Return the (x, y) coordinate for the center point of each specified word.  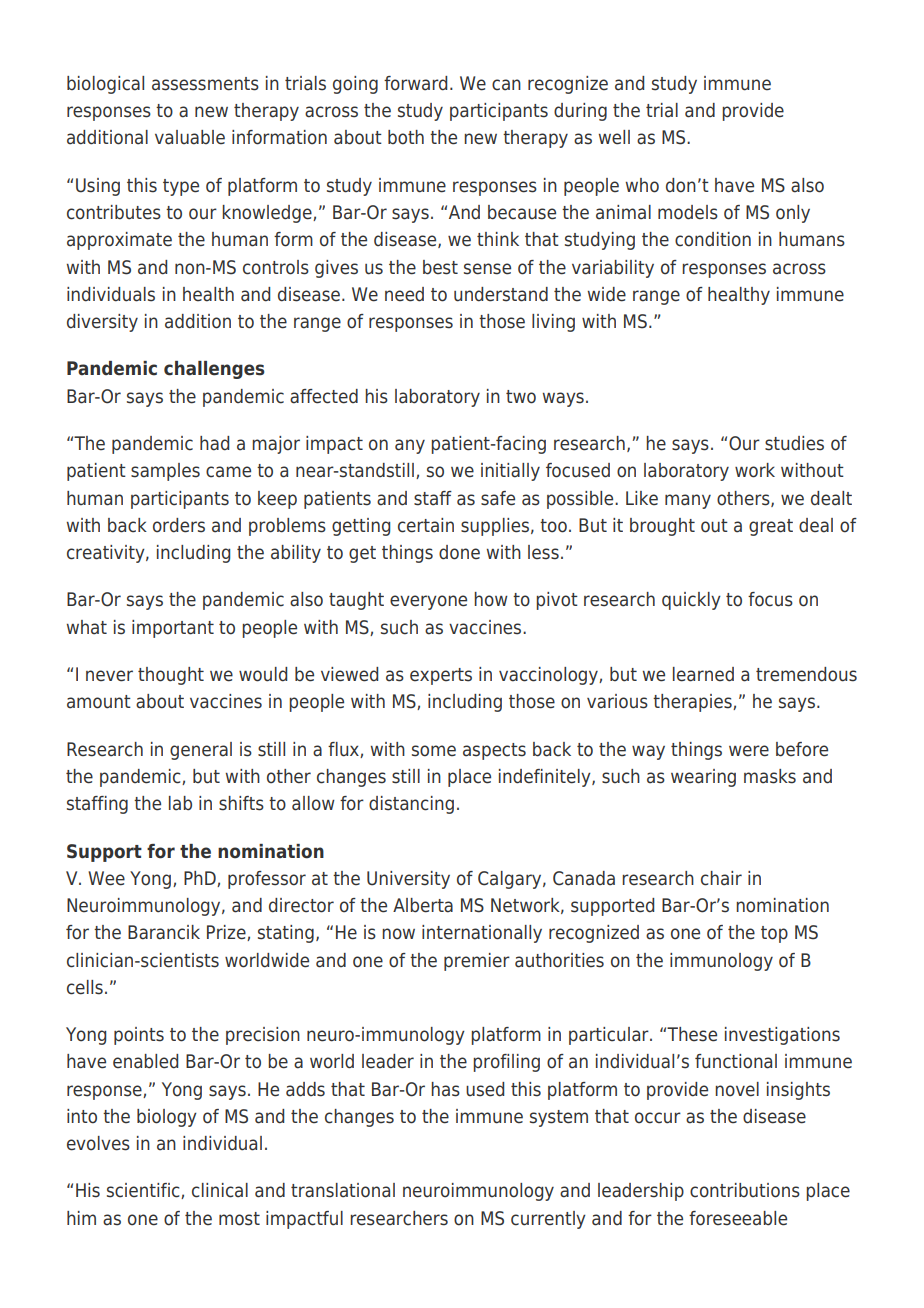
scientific (144, 1191)
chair (721, 878)
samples (165, 472)
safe (498, 498)
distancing (411, 805)
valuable (190, 137)
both (406, 137)
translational (343, 1190)
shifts (241, 803)
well (614, 137)
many (688, 501)
